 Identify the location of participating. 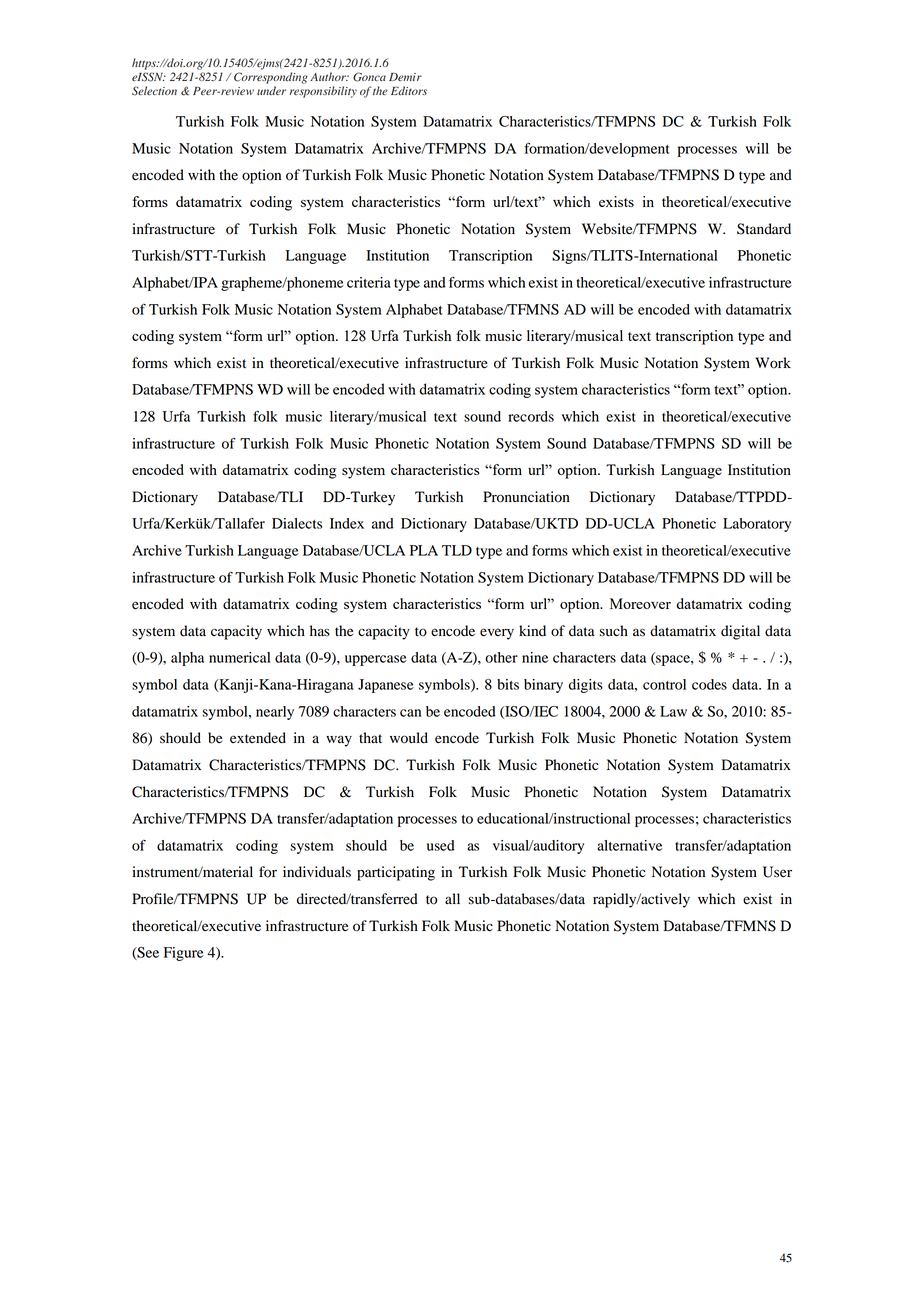
(396, 873).
